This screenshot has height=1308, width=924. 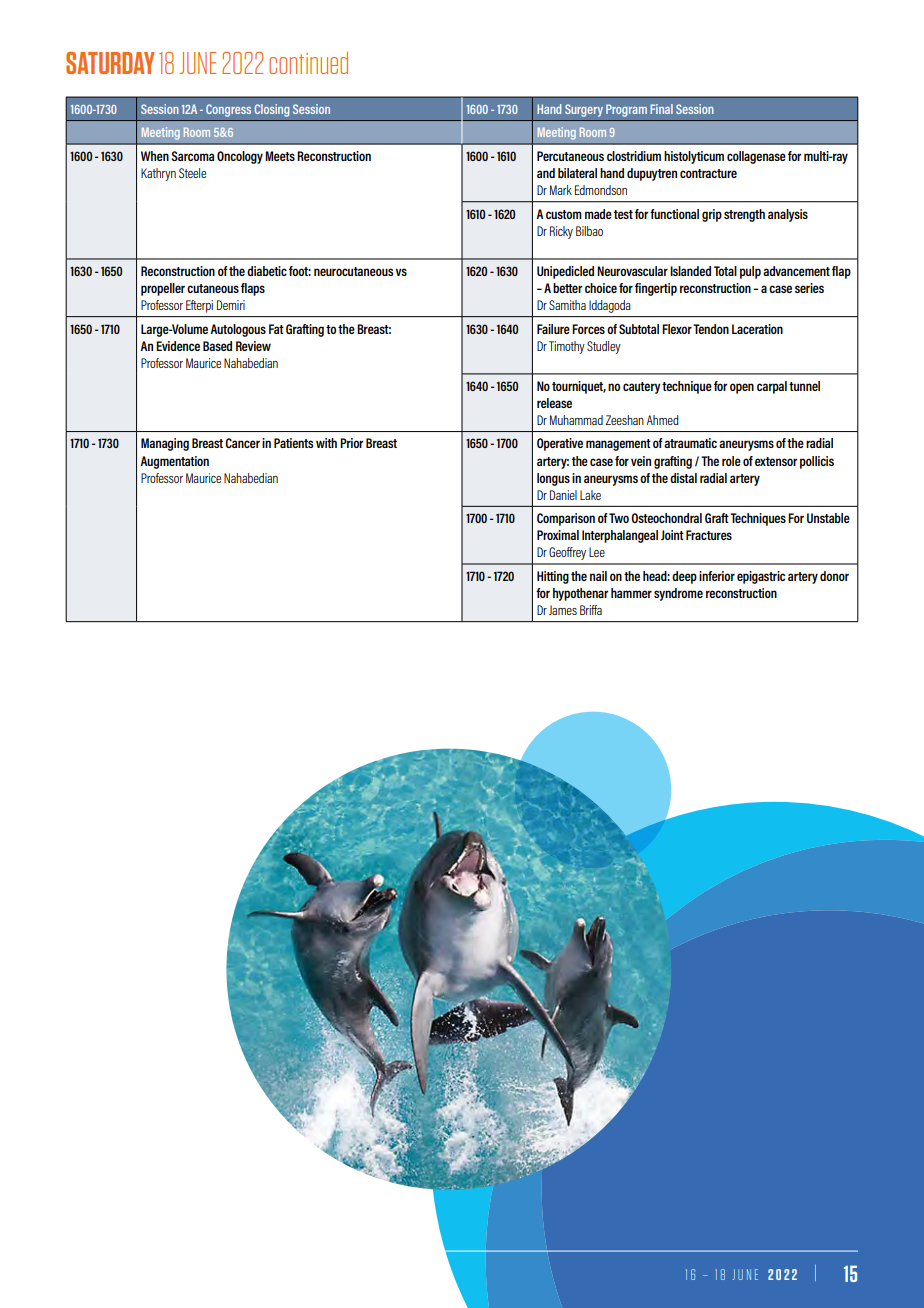 What do you see at coordinates (584, 110) in the screenshot?
I see `Surgery` at bounding box center [584, 110].
